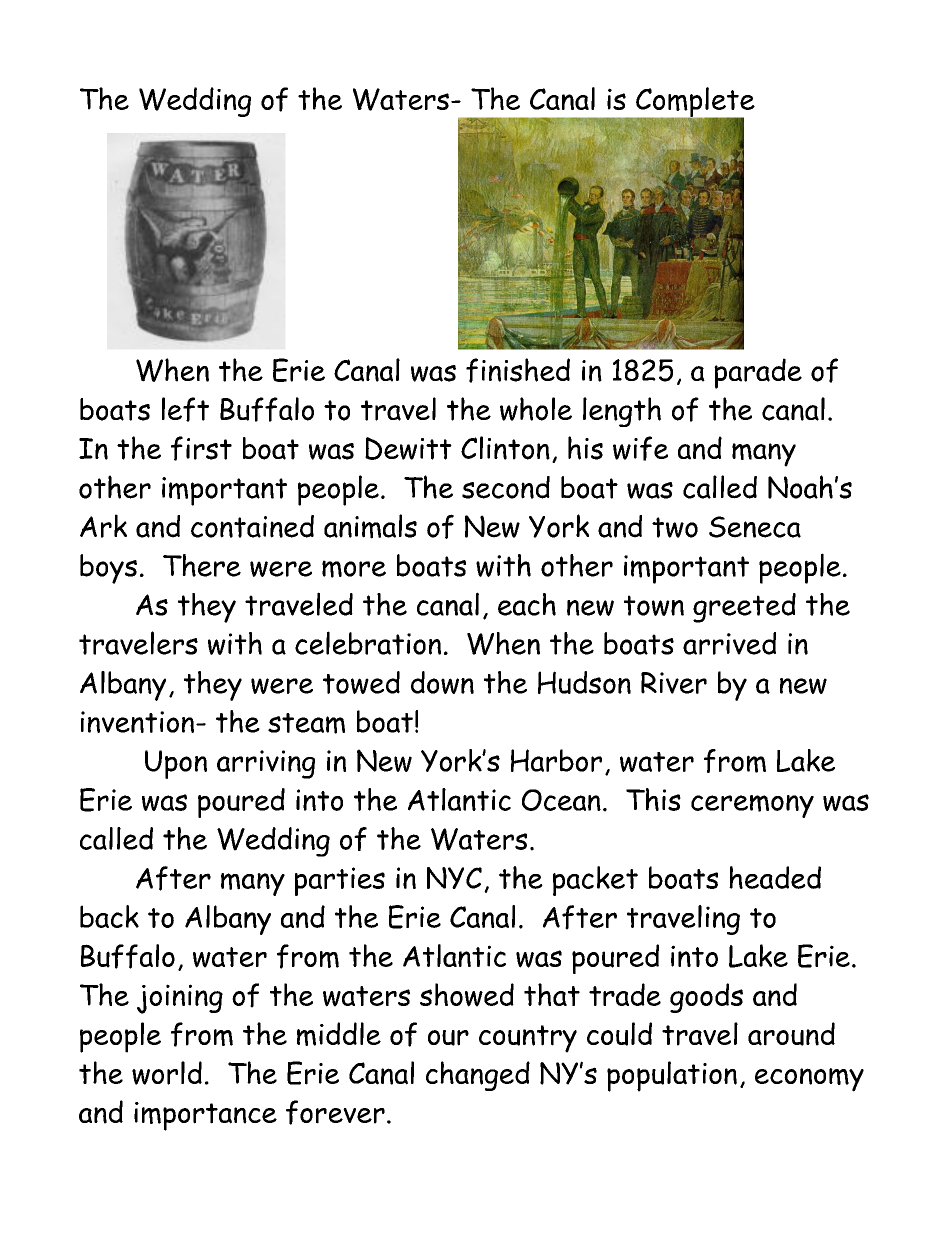  Describe the element at coordinates (167, 1073) in the page. I see `world` at that location.
